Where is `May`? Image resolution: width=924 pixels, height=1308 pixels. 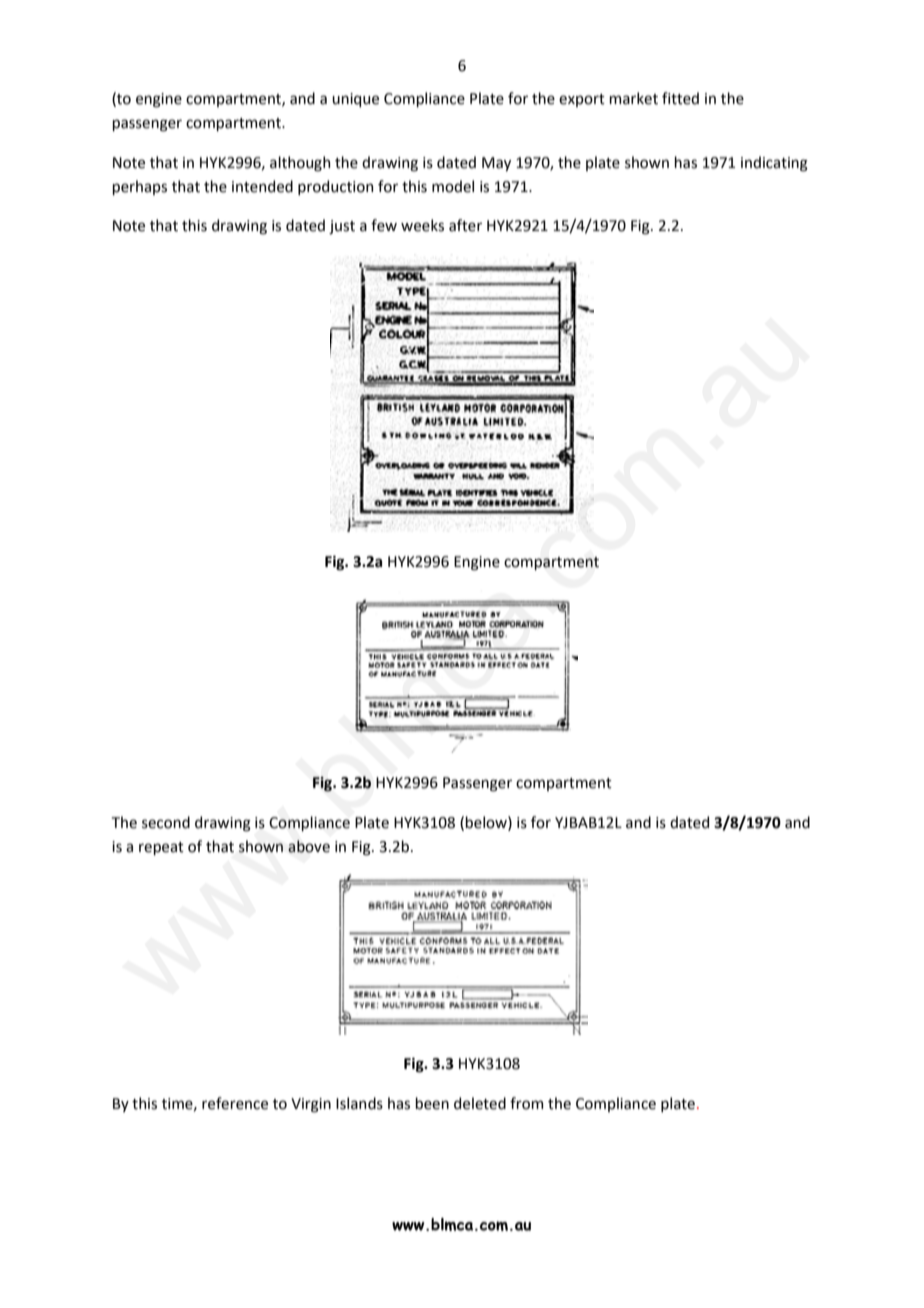 May is located at coordinates (496, 164).
